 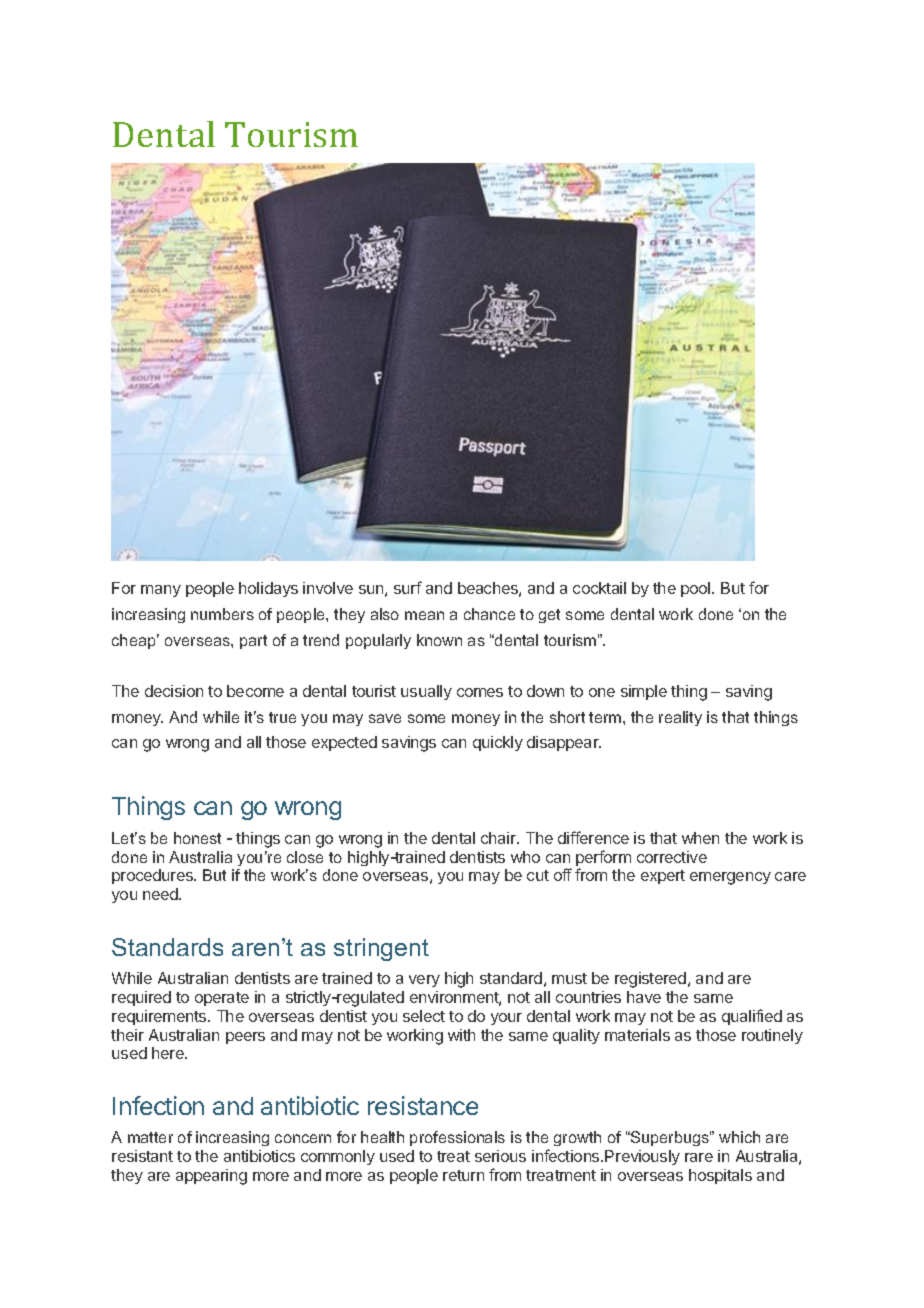 I want to click on rare, so click(x=699, y=1157).
